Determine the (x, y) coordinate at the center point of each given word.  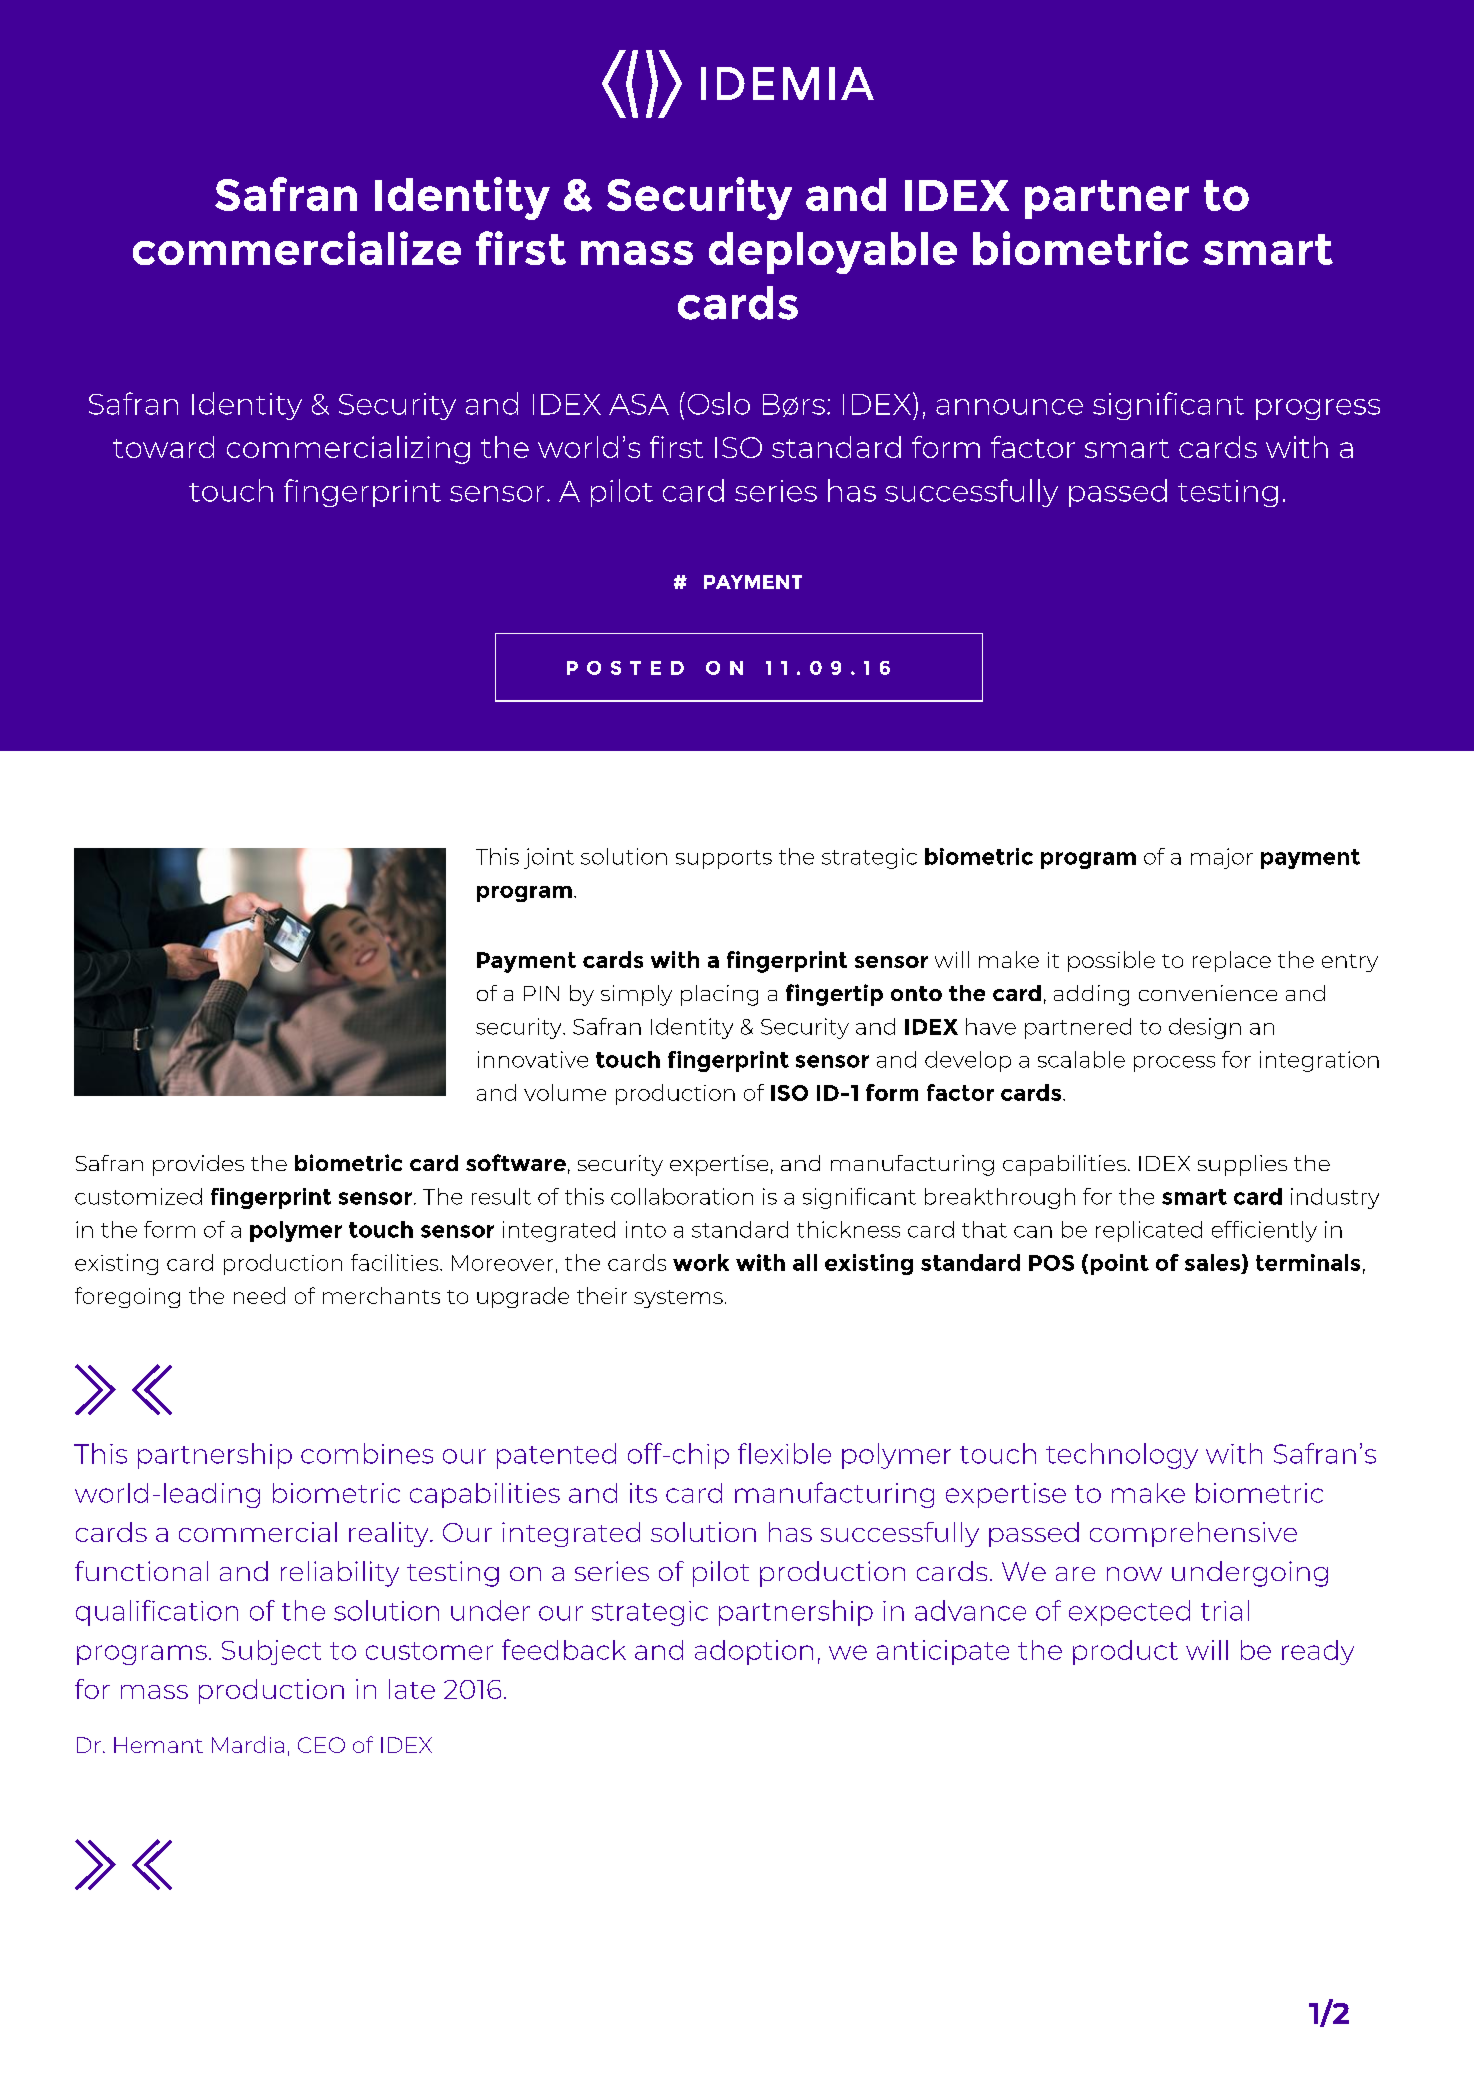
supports (724, 859)
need (259, 1295)
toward (163, 447)
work (701, 1262)
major (1222, 858)
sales (1212, 1262)
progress (1318, 409)
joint (549, 858)
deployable (833, 253)
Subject (271, 1652)
